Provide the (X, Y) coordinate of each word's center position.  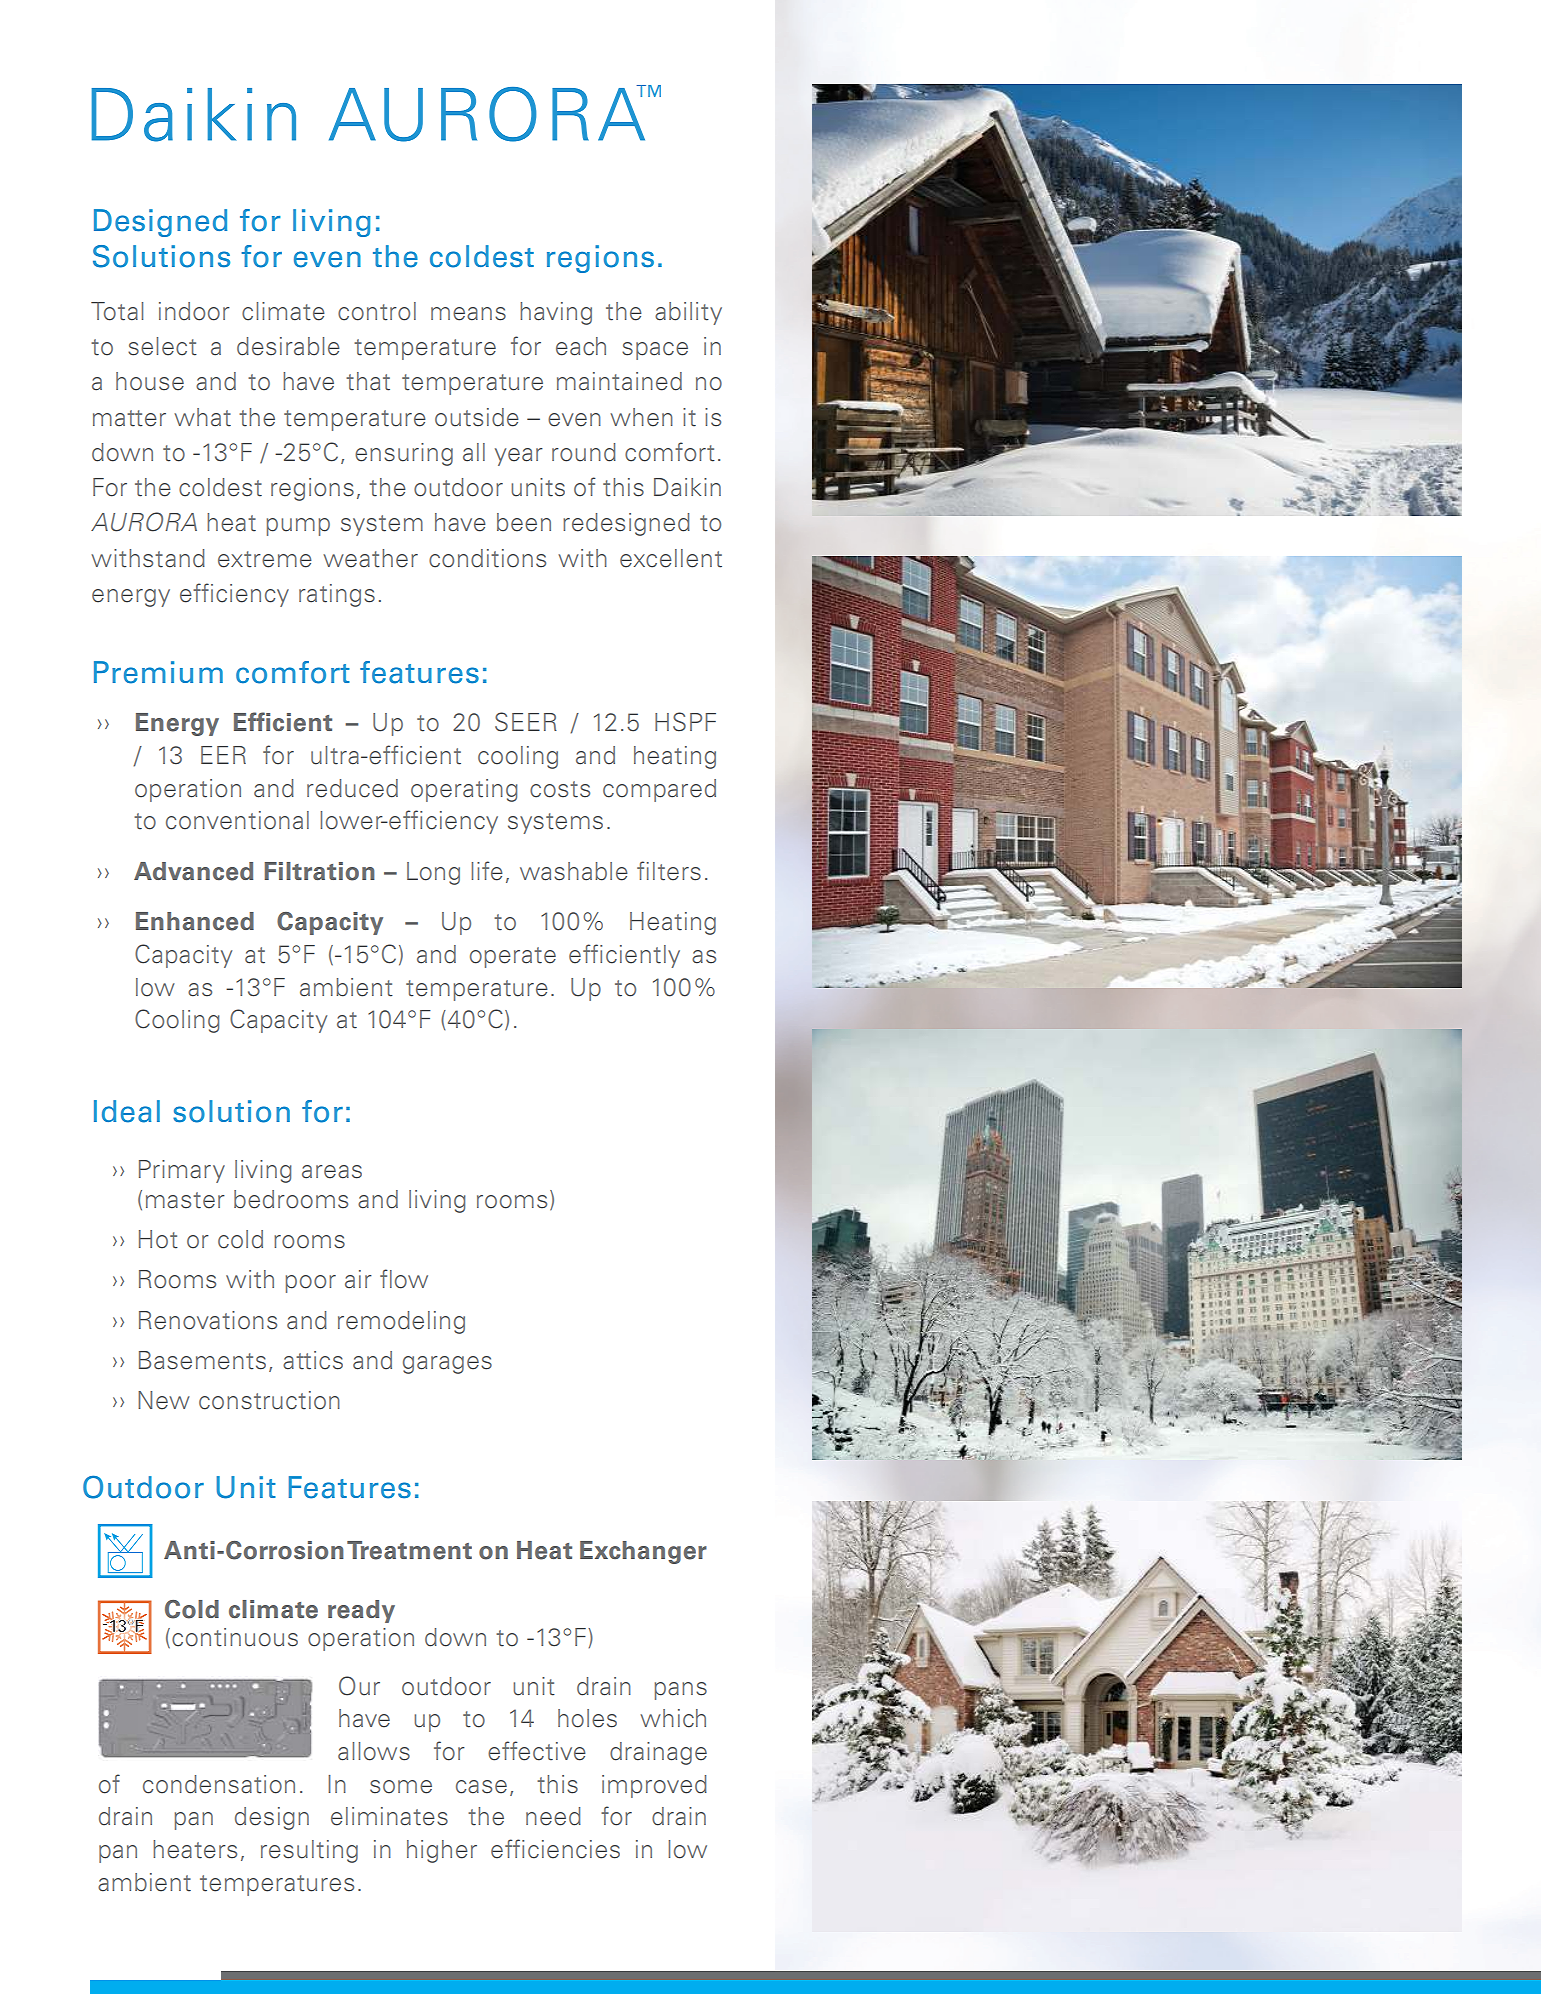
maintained (619, 381)
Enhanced (195, 921)
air (358, 1279)
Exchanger (643, 1552)
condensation (219, 1784)
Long (433, 873)
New (164, 1400)
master (185, 1200)
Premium (158, 672)
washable (574, 871)
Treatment (409, 1550)
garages (447, 1365)
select (162, 346)
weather (370, 558)
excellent (671, 558)
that (368, 381)
